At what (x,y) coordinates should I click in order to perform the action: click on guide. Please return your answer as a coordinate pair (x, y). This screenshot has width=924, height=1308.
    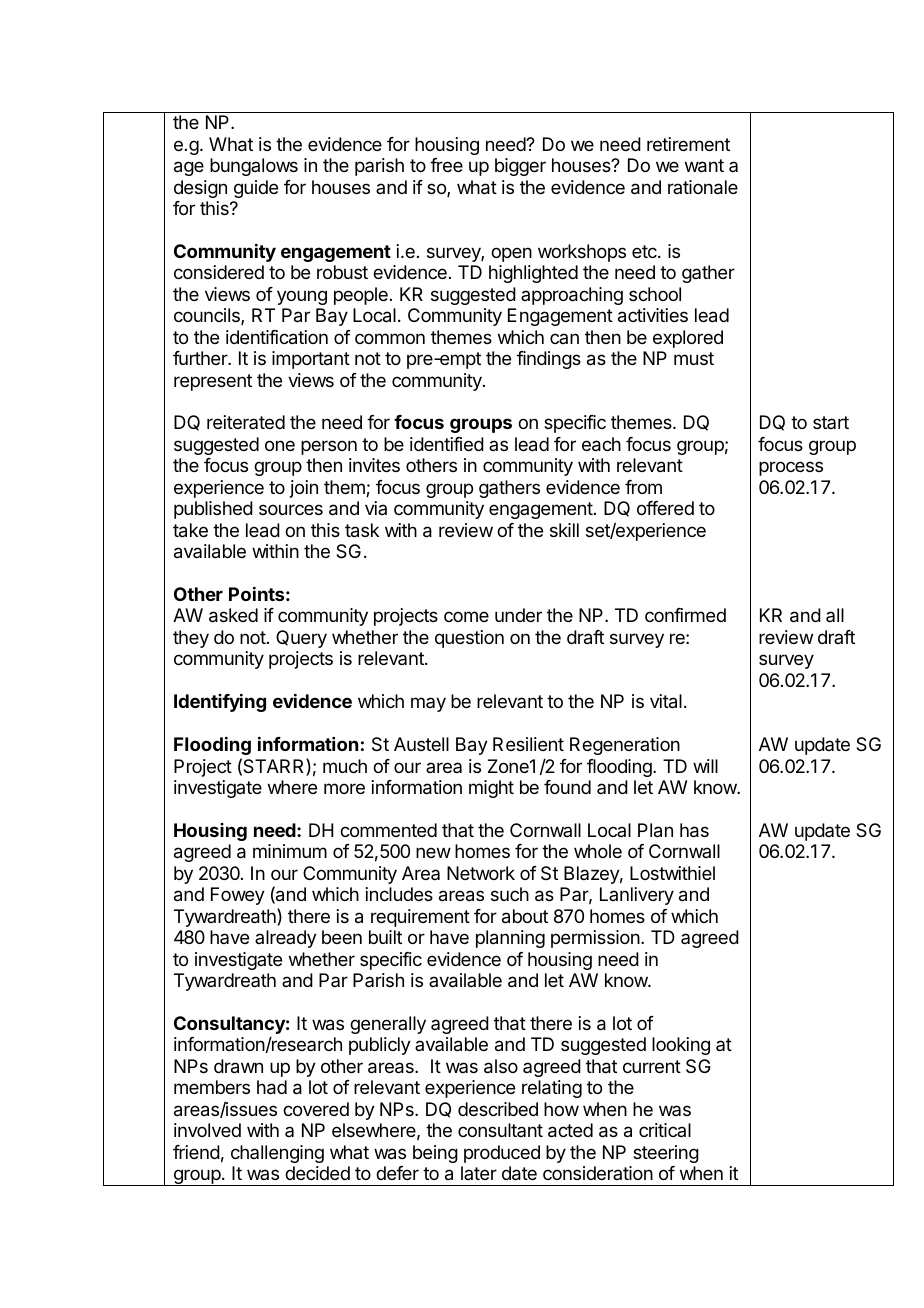
    Looking at the image, I should click on (256, 189).
